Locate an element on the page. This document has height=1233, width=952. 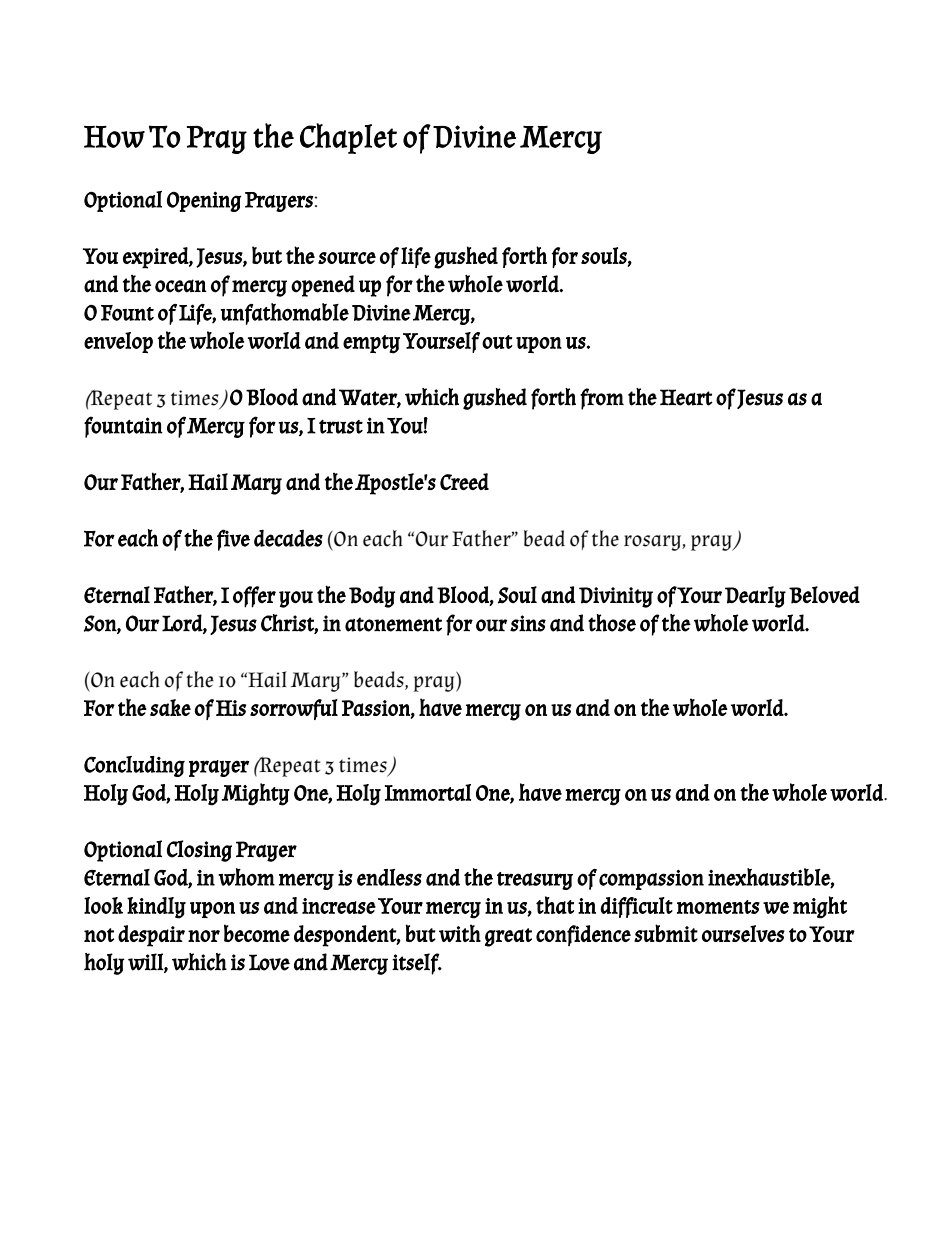
five is located at coordinates (233, 540).
